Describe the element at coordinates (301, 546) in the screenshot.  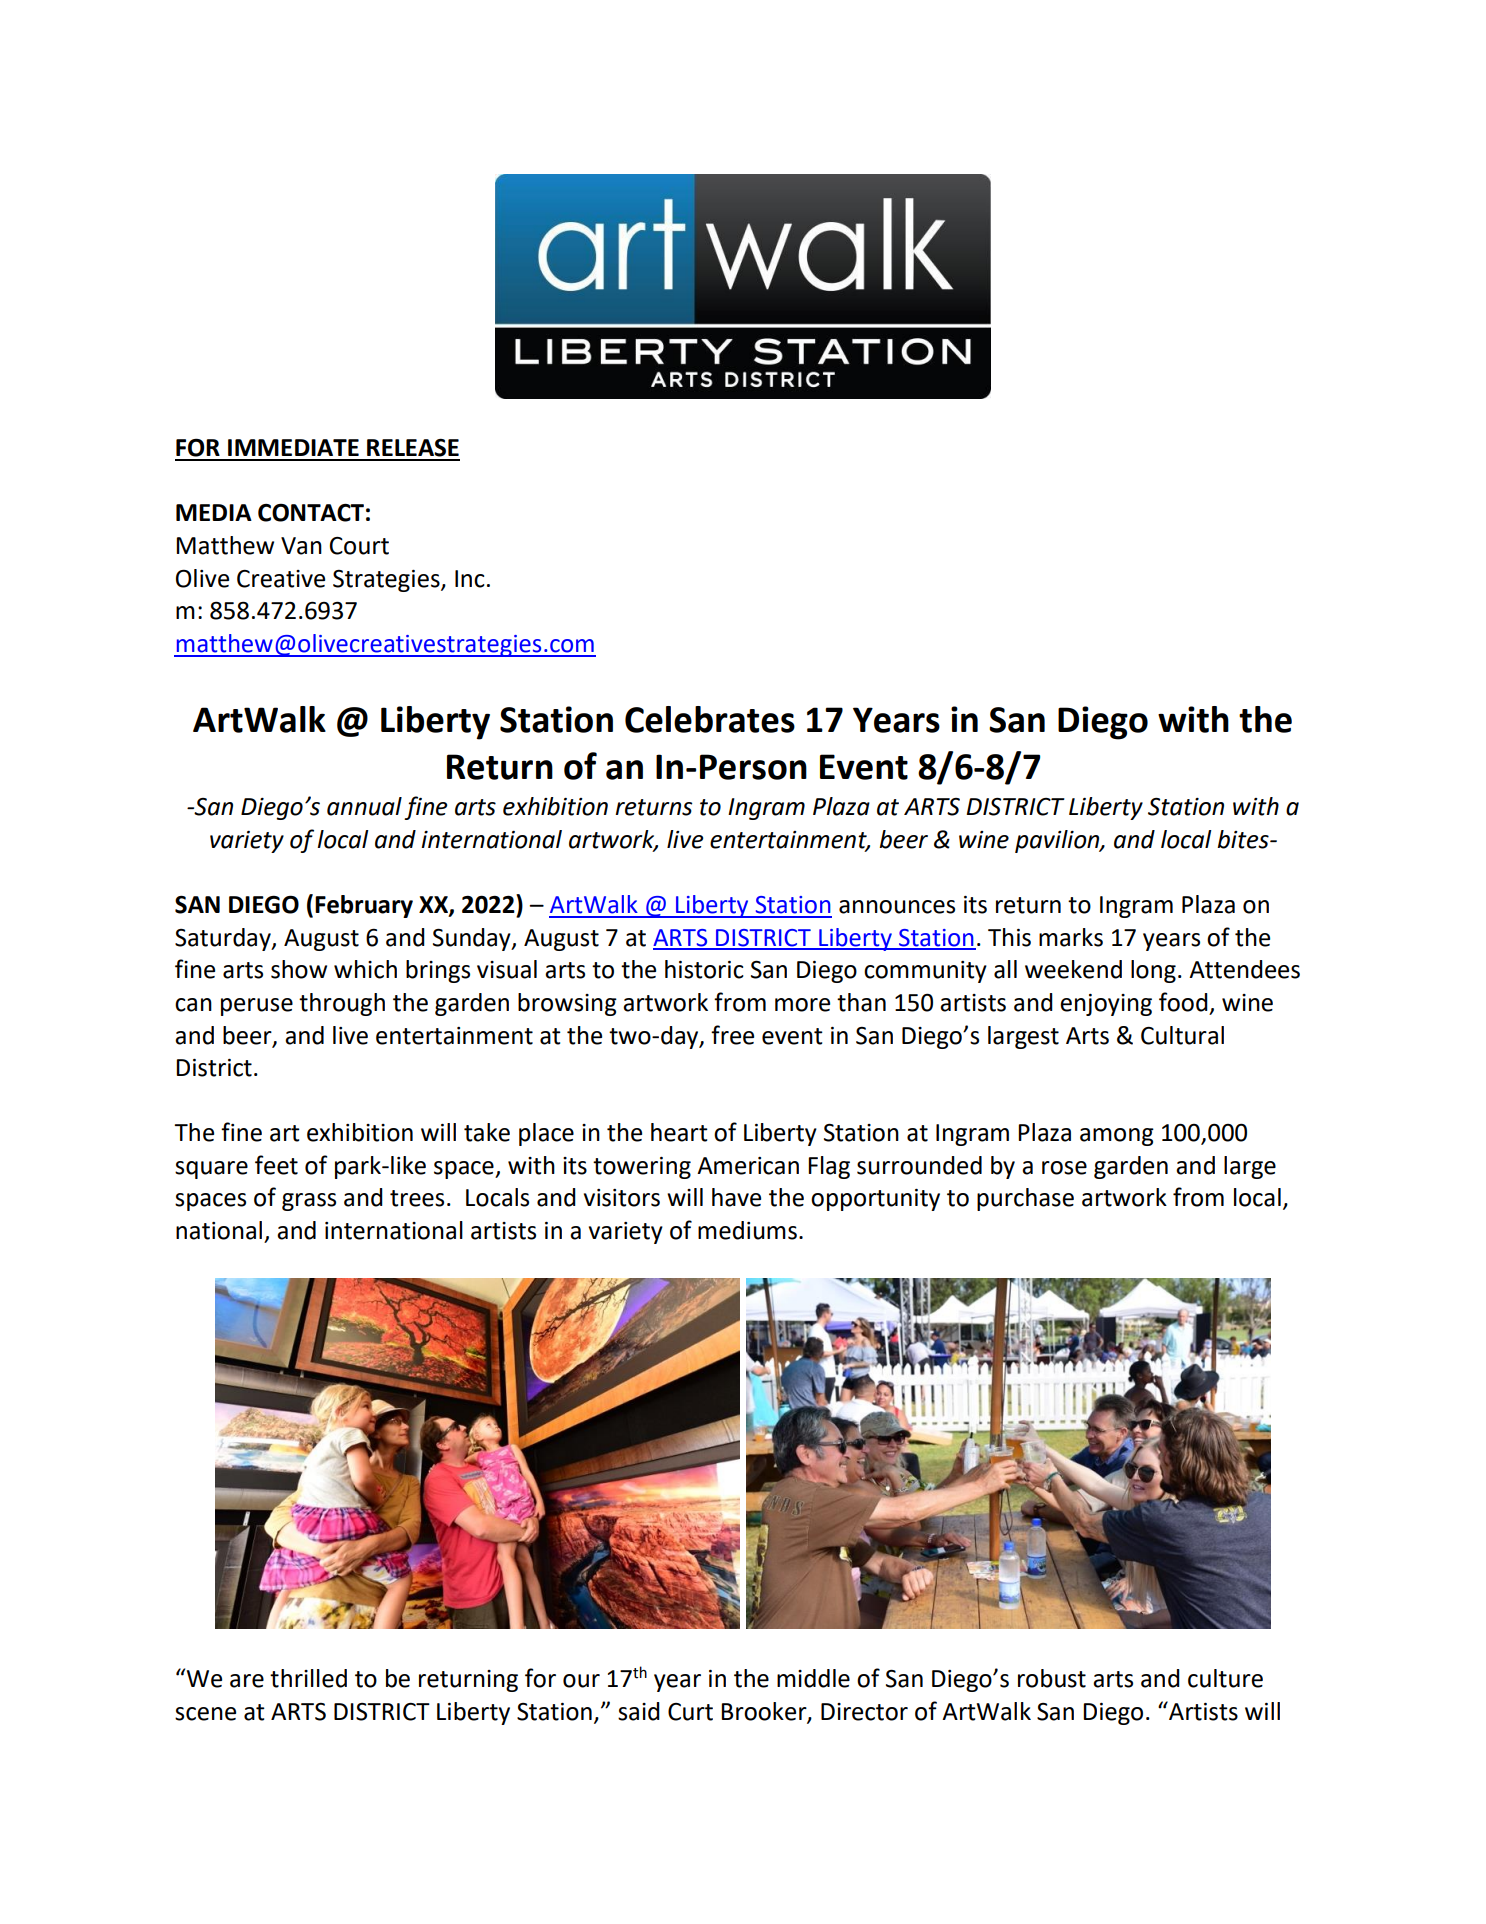
I see `Van` at that location.
